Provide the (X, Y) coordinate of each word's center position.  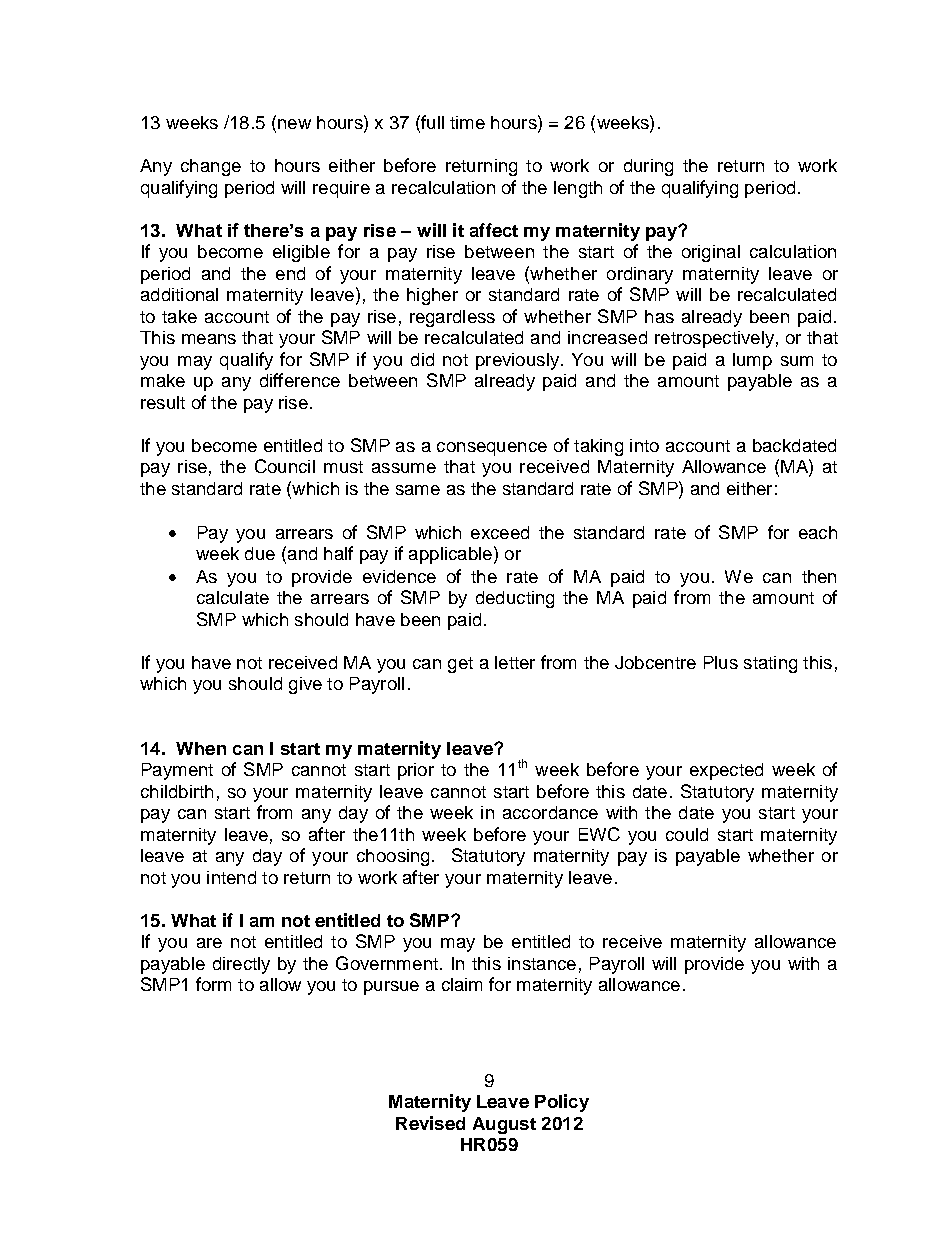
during (648, 167)
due (260, 553)
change (211, 167)
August (504, 1125)
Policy (562, 1103)
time (467, 122)
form (213, 984)
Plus (721, 662)
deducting (515, 599)
